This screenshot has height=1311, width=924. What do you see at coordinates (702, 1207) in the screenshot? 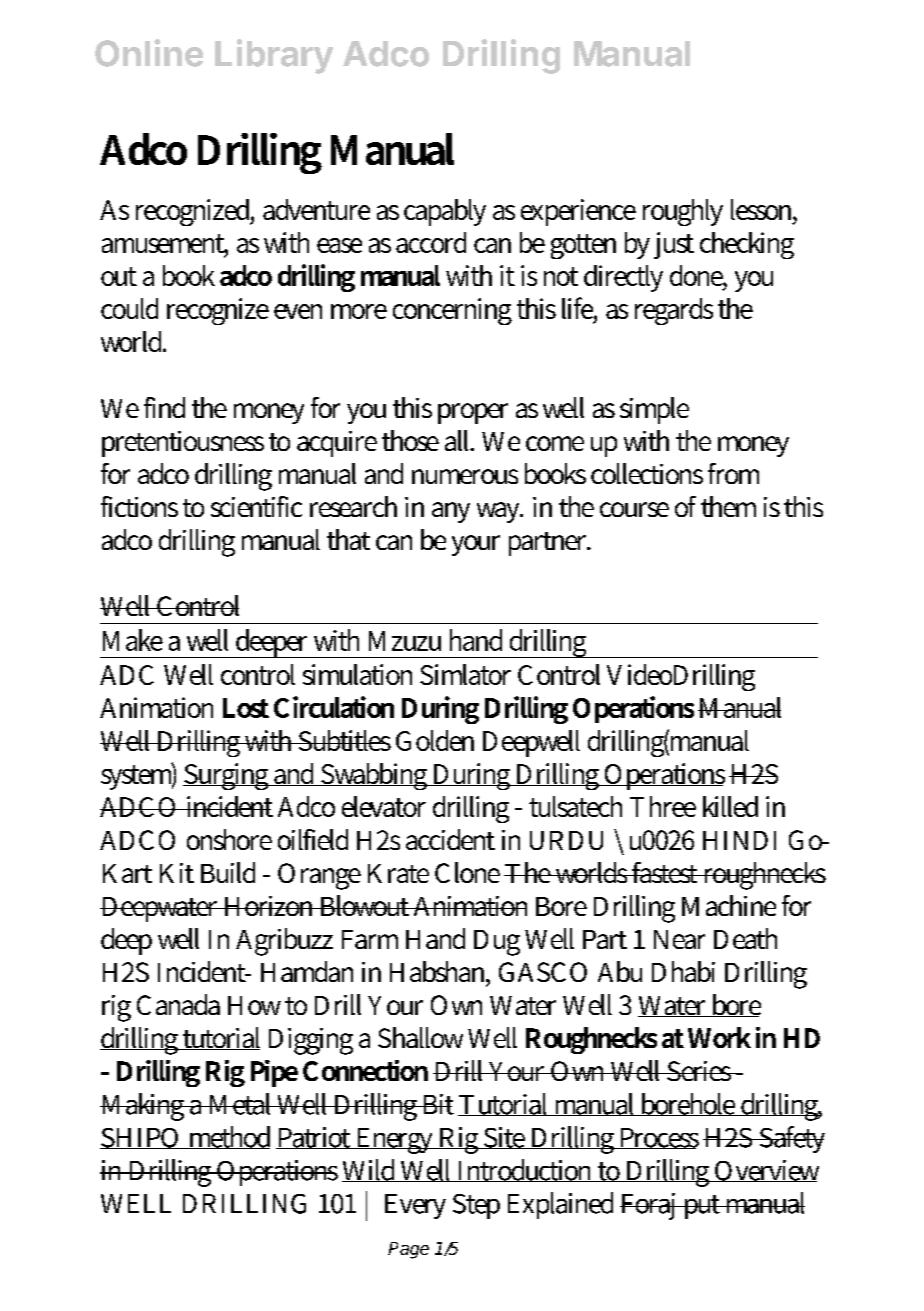
I see `put` at bounding box center [702, 1207].
